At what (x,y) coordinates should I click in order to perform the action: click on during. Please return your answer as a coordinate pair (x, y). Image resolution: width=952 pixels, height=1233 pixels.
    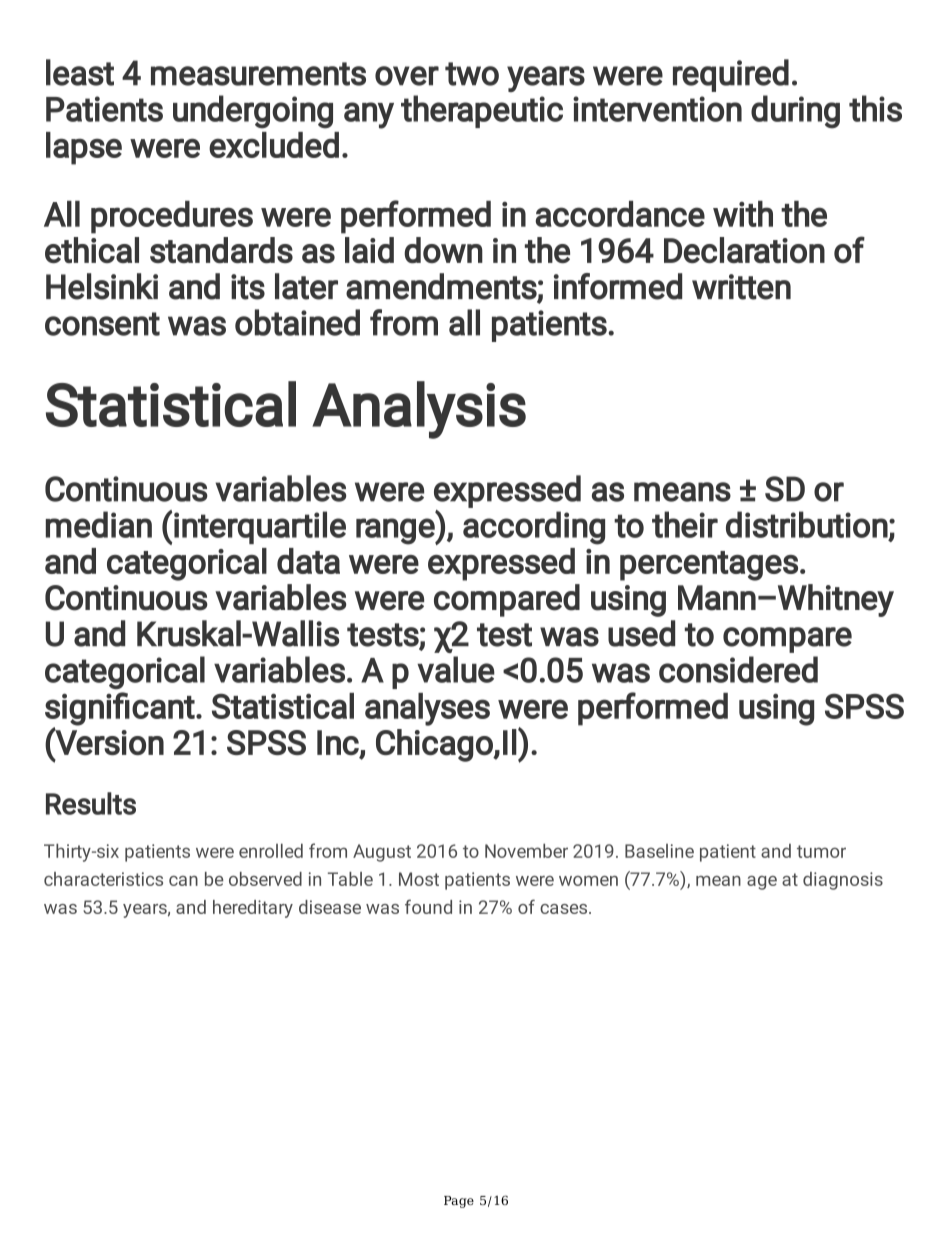
    Looking at the image, I should click on (795, 112).
